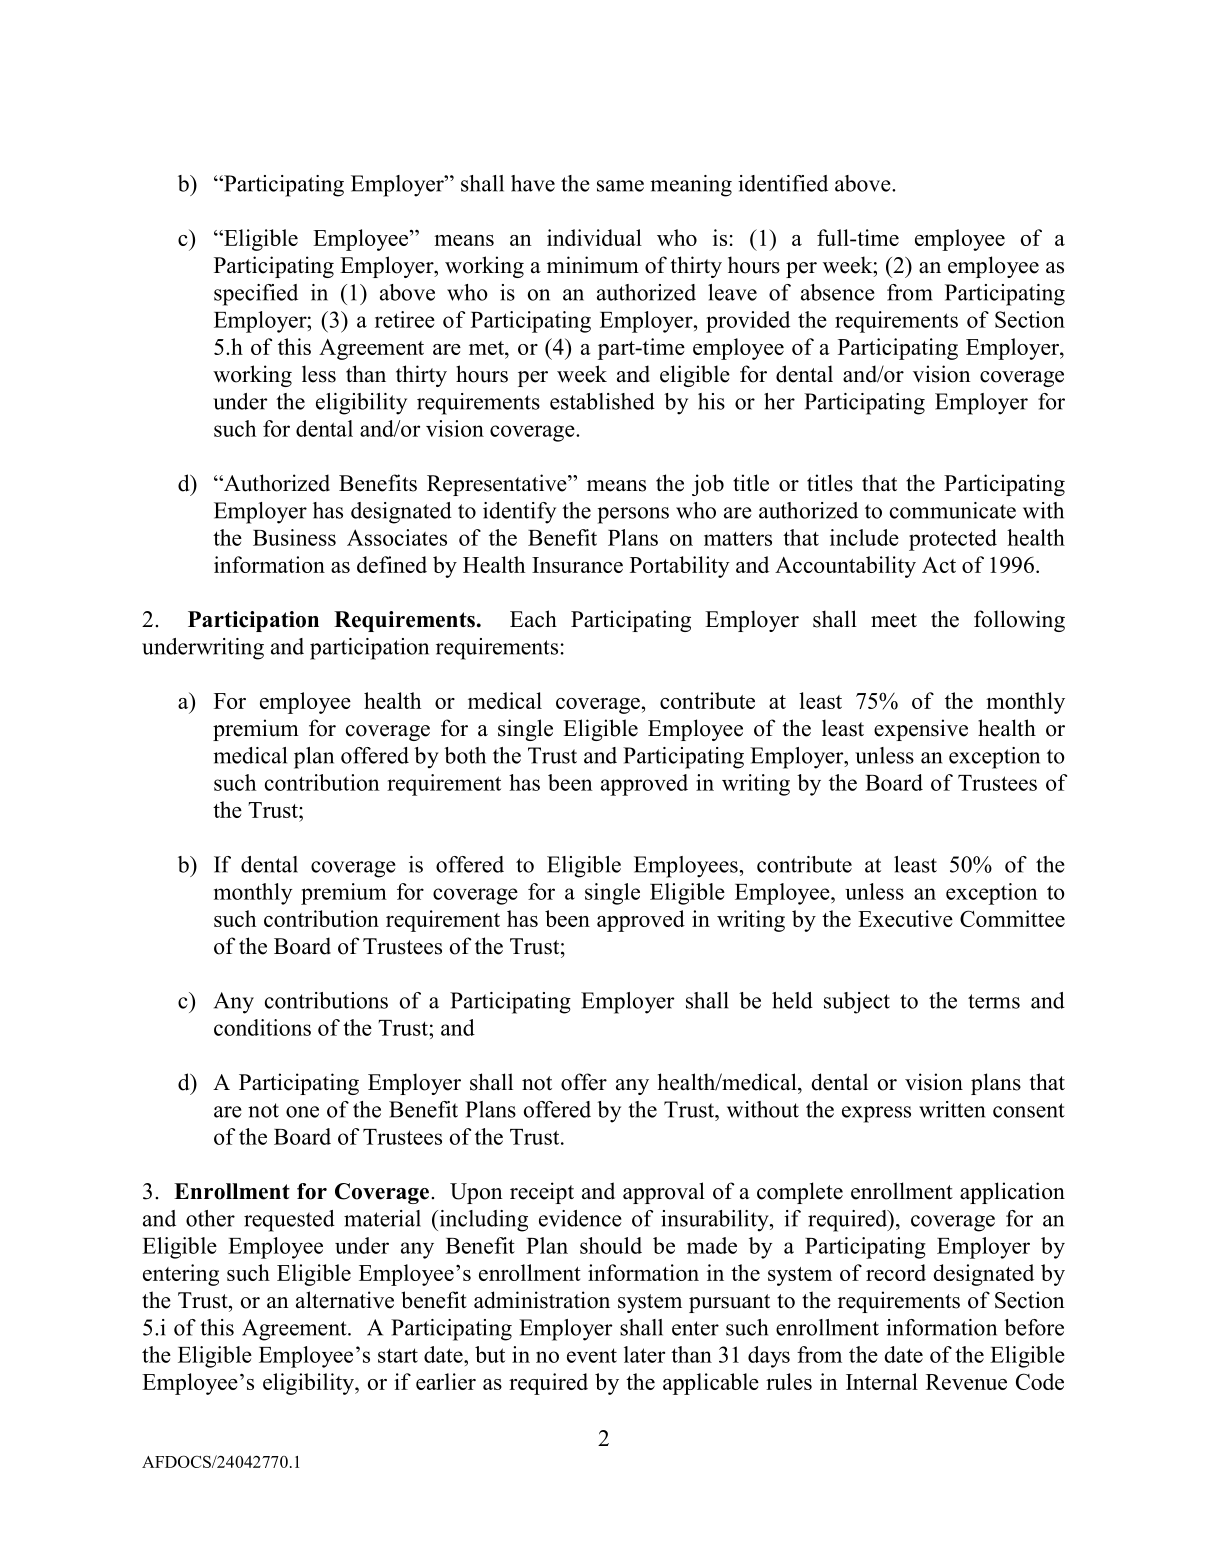  What do you see at coordinates (345, 1300) in the document?
I see `alternative` at bounding box center [345, 1300].
